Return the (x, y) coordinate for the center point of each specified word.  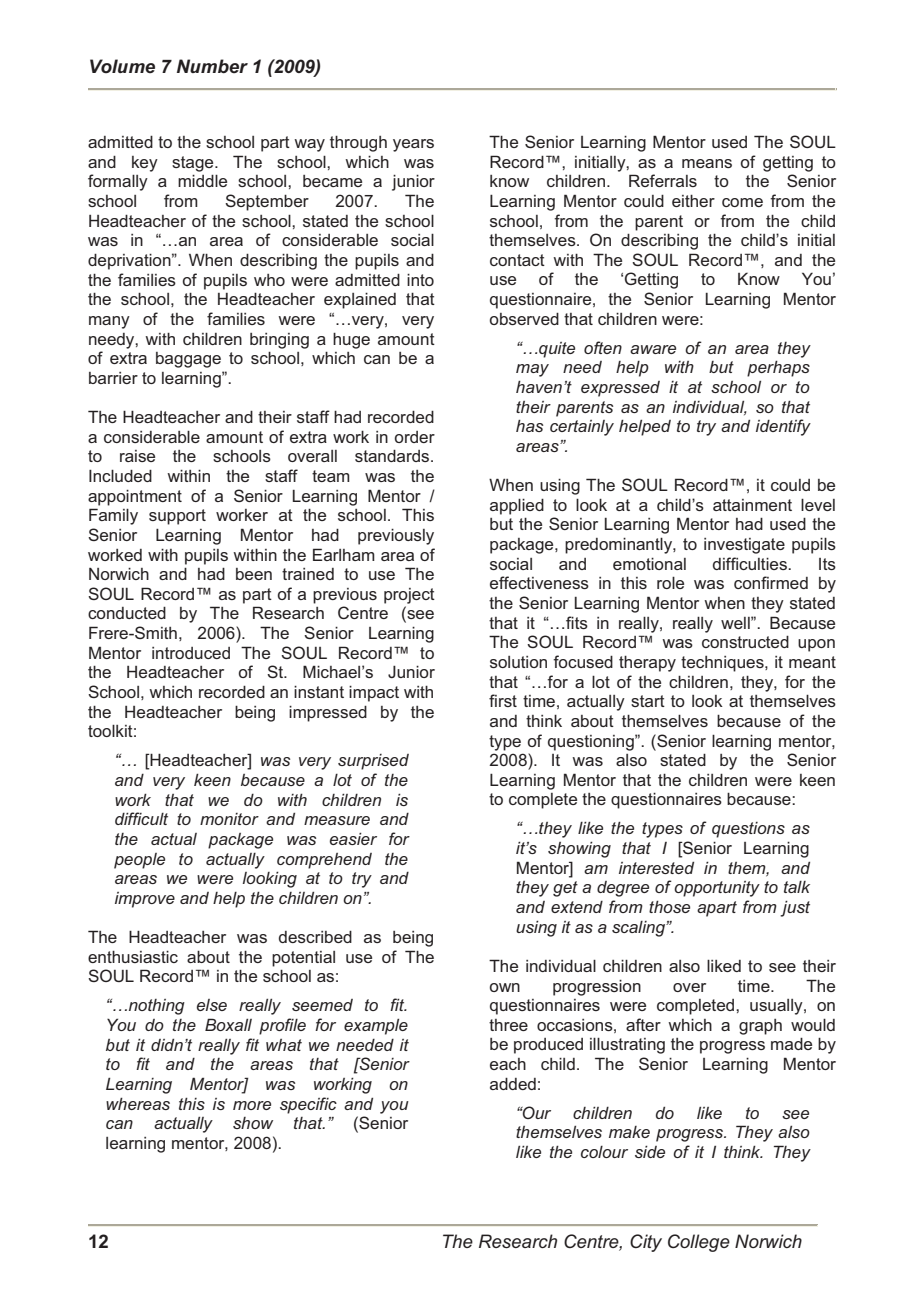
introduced (191, 653)
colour (604, 1152)
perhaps (778, 369)
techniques (723, 664)
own (505, 987)
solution (518, 662)
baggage (188, 360)
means (707, 163)
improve (145, 900)
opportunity (717, 889)
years (413, 145)
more (252, 1105)
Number (212, 66)
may (532, 370)
